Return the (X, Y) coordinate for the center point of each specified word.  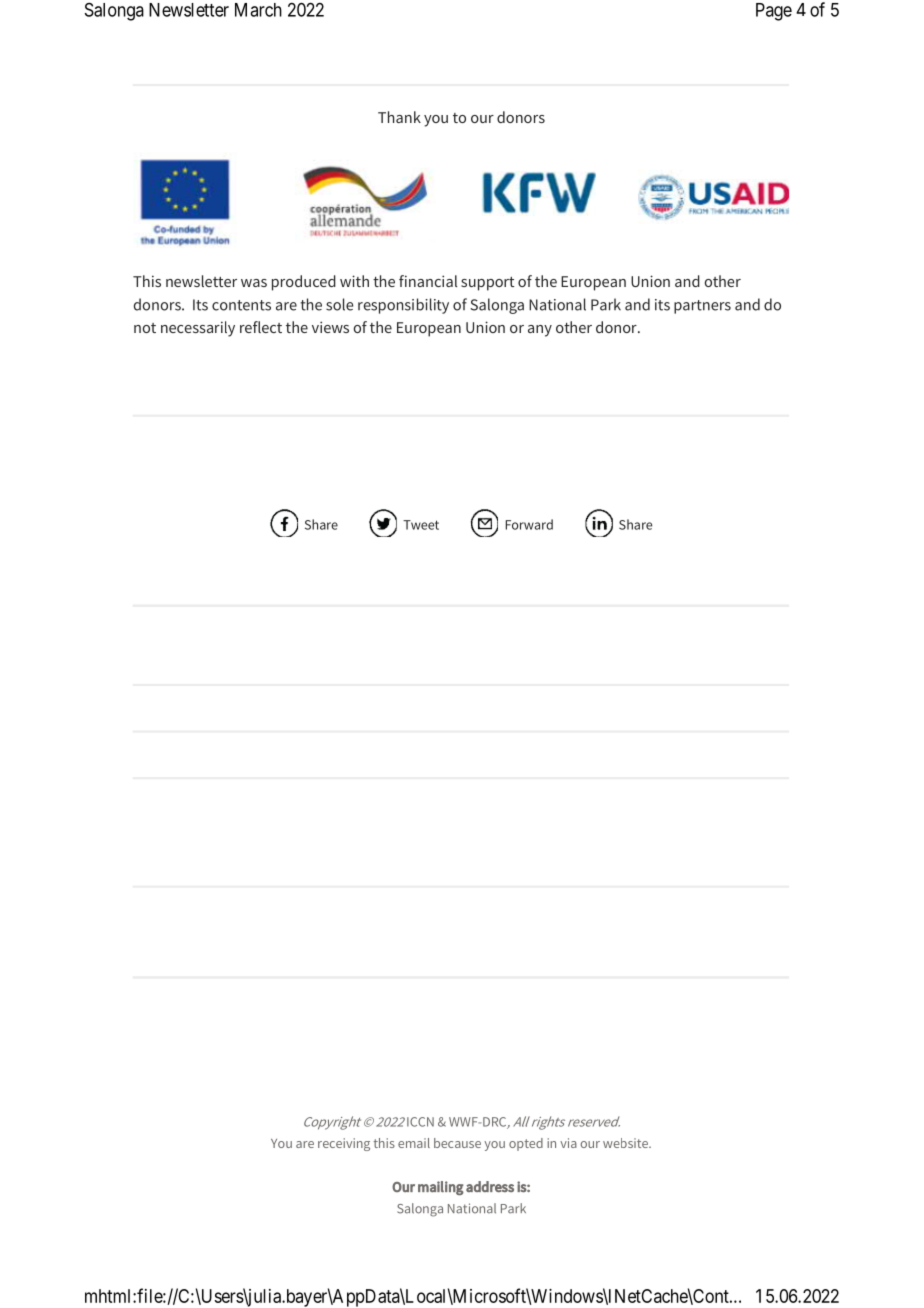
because (457, 1143)
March (258, 10)
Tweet (421, 525)
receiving (344, 1144)
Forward (529, 524)
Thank (399, 117)
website (627, 1143)
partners (702, 307)
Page (774, 12)
